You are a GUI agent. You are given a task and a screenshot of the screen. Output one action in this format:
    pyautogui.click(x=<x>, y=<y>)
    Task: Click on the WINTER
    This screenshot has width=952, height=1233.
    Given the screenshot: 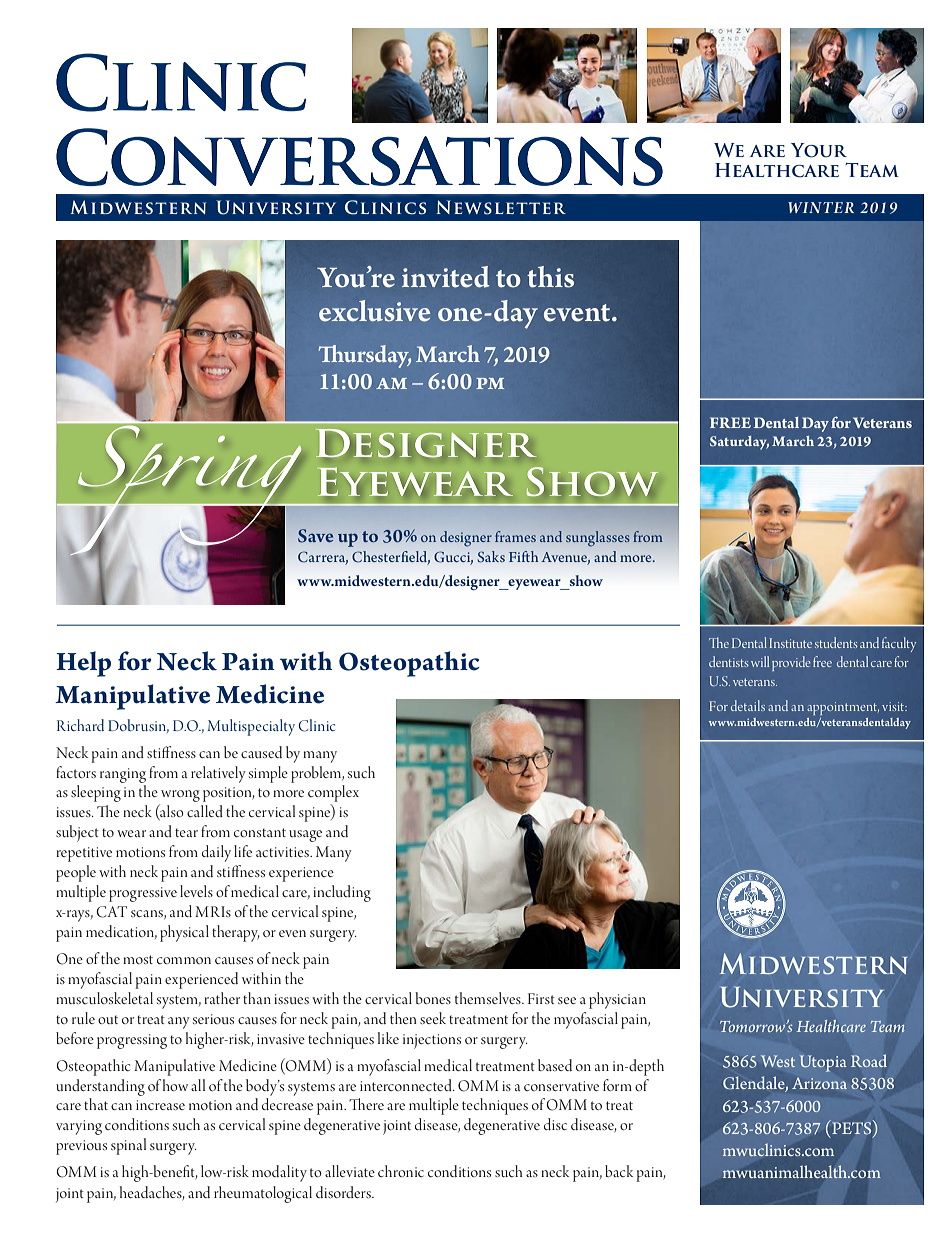 What is the action you would take?
    pyautogui.click(x=821, y=207)
